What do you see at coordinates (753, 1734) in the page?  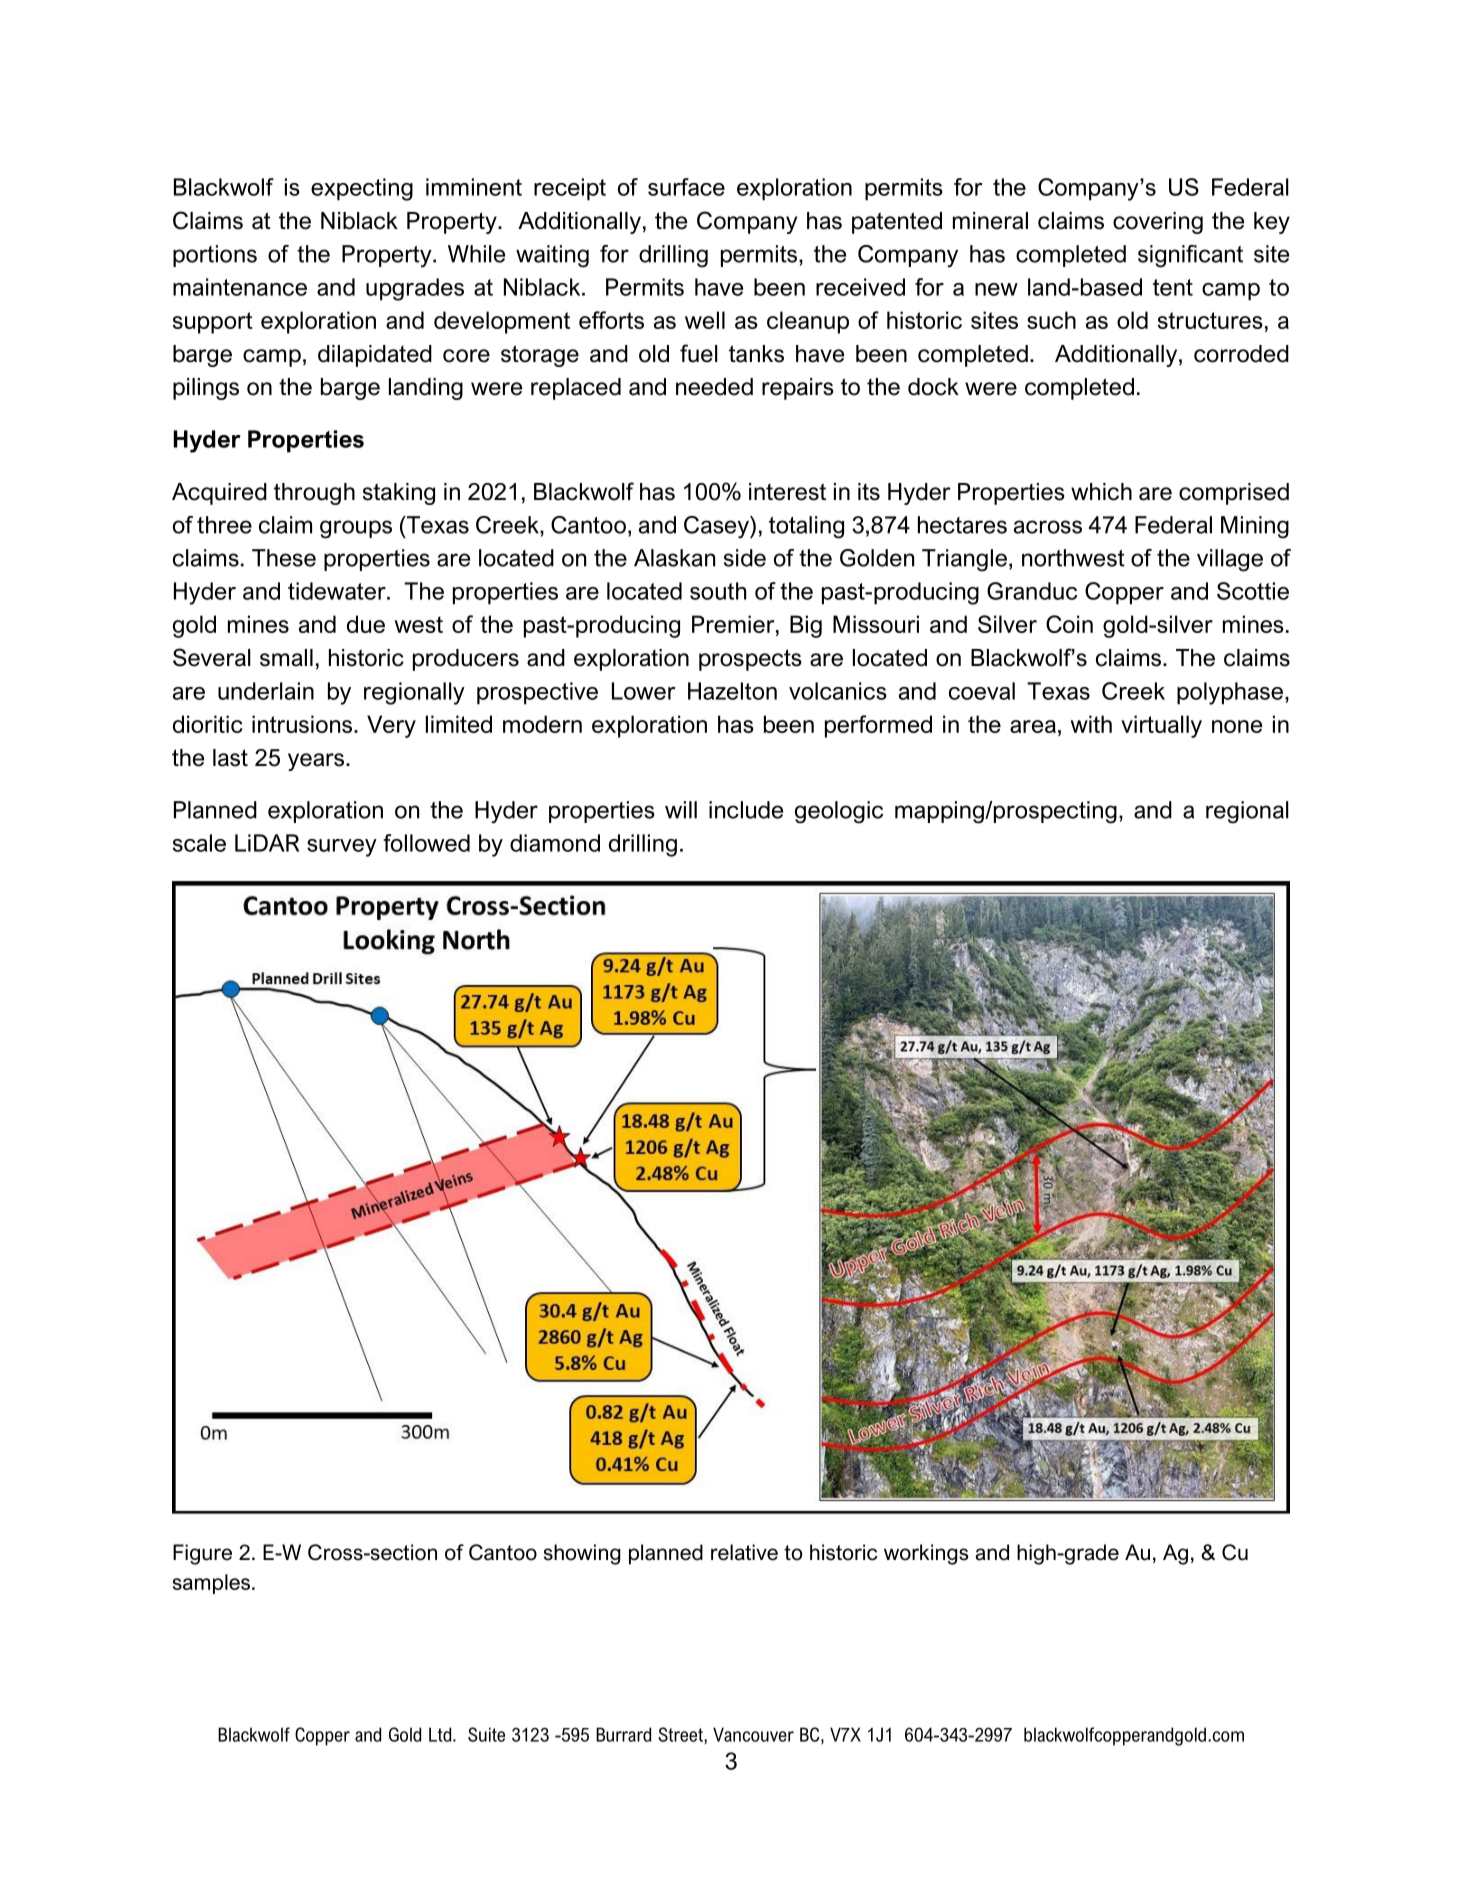 I see `Vancouver` at bounding box center [753, 1734].
